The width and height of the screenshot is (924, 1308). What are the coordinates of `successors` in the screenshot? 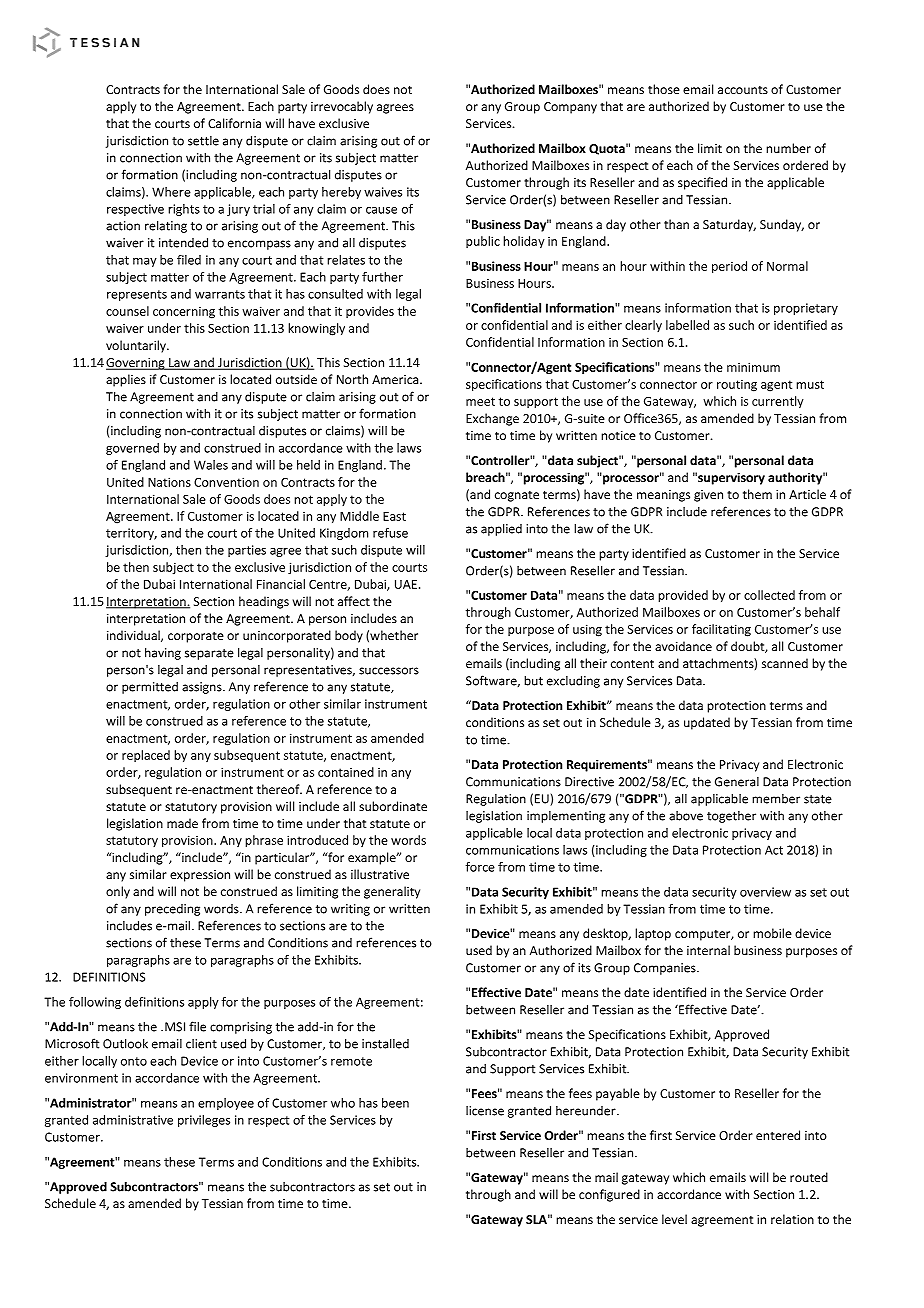 It's located at (389, 671).
